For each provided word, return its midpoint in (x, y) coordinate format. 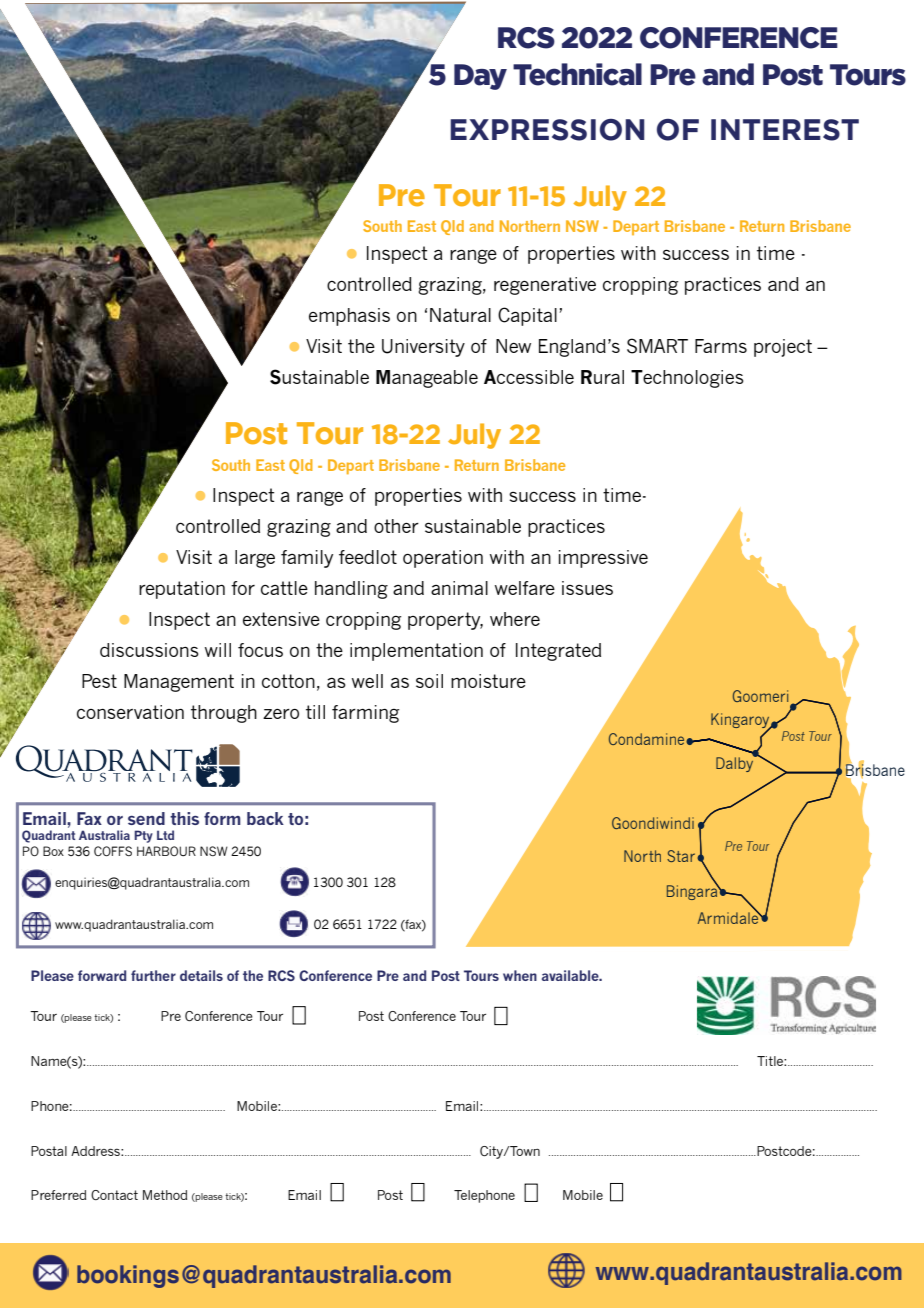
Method (165, 1195)
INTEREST (785, 130)
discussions (149, 650)
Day (480, 77)
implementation (416, 652)
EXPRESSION (547, 130)
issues (587, 588)
